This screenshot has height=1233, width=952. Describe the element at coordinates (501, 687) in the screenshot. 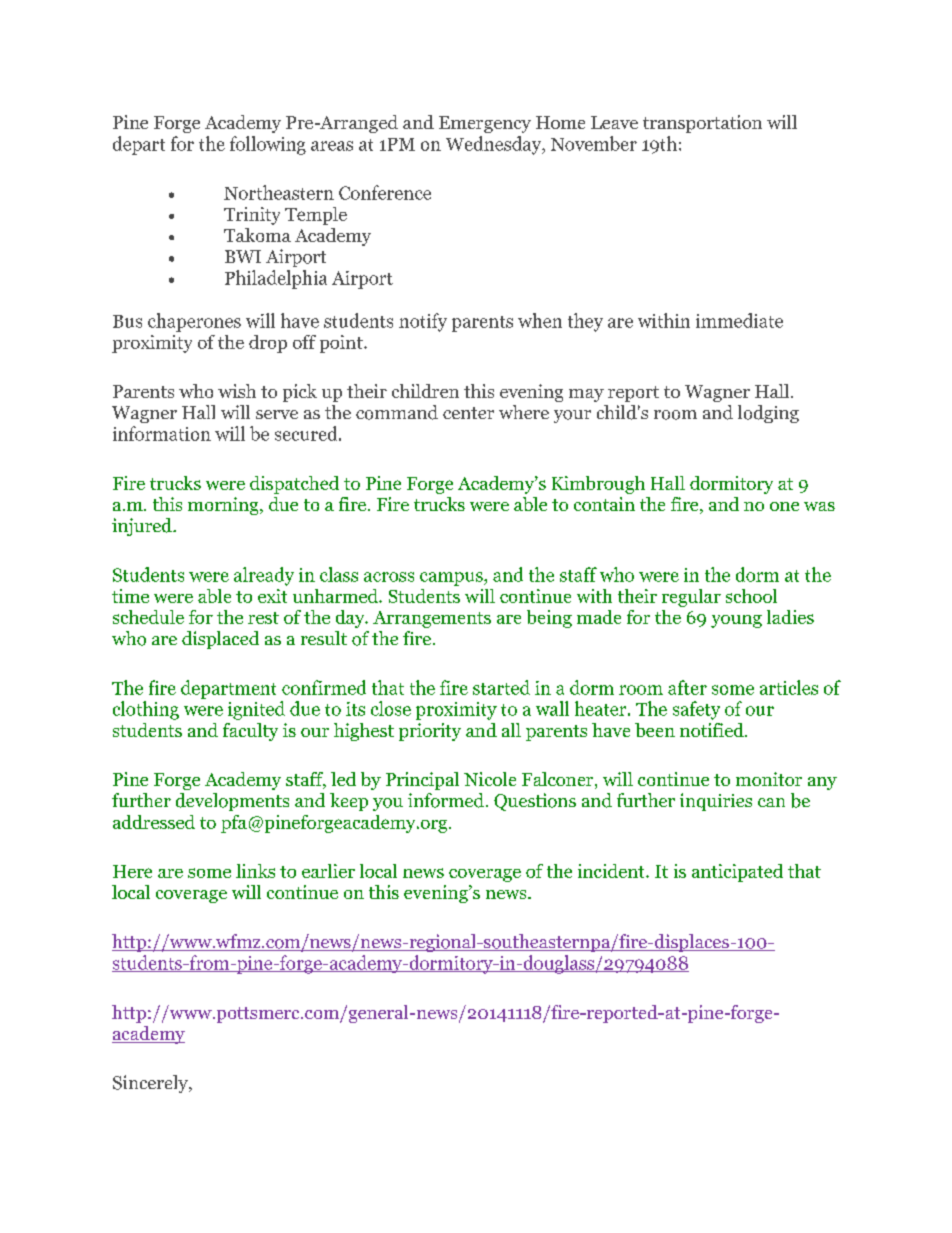

I see `started` at that location.
